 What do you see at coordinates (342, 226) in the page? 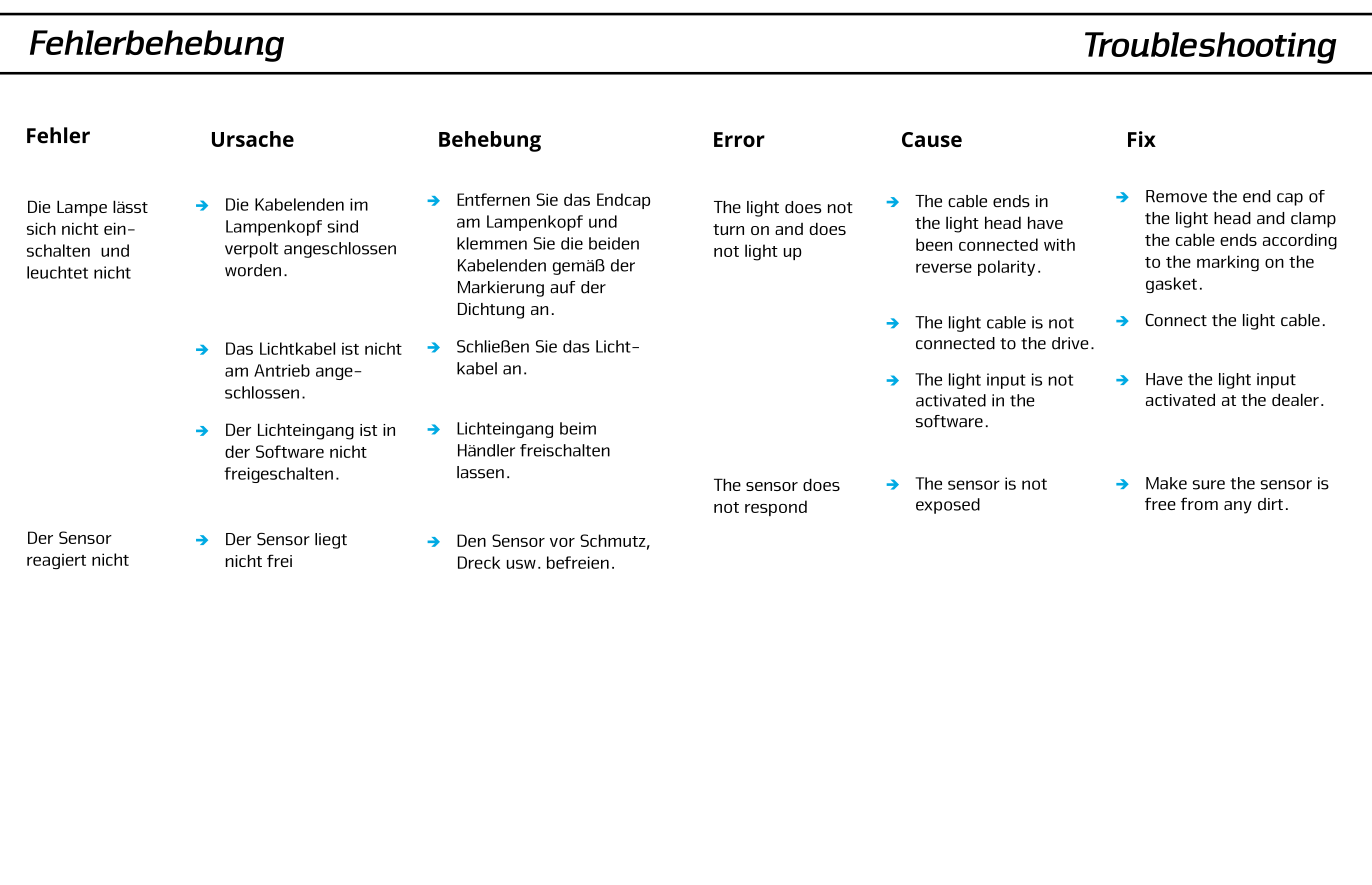
I see `sind` at bounding box center [342, 226].
